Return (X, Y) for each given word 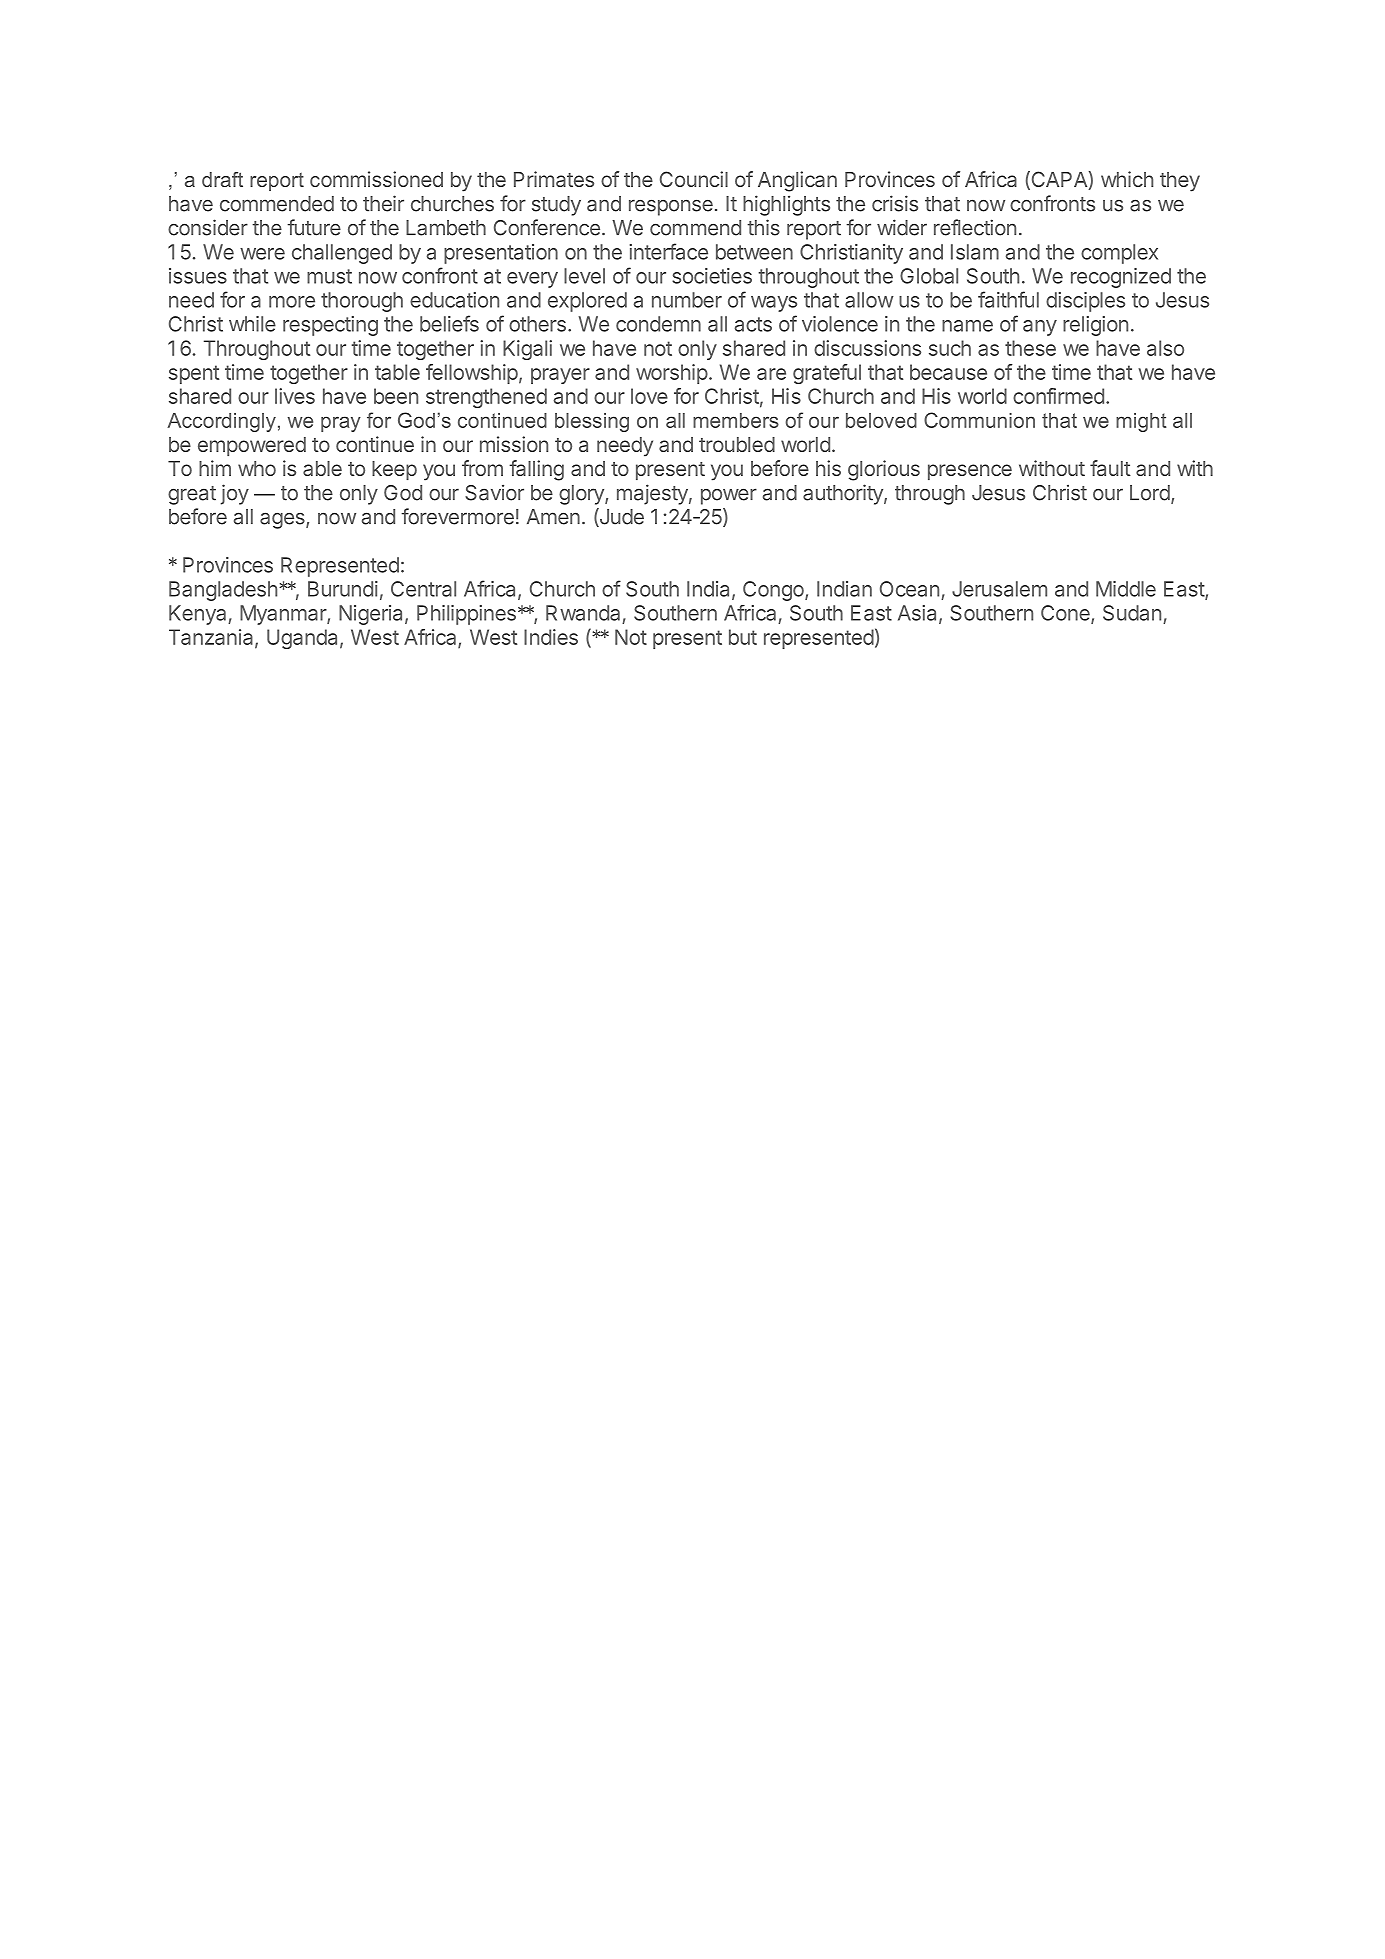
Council (694, 179)
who (257, 468)
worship (672, 374)
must (329, 276)
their (383, 203)
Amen (553, 517)
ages (283, 520)
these (1030, 348)
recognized (1121, 278)
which (1127, 179)
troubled (737, 444)
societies (712, 276)
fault (1110, 468)
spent (194, 374)
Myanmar (284, 615)
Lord (1150, 493)
